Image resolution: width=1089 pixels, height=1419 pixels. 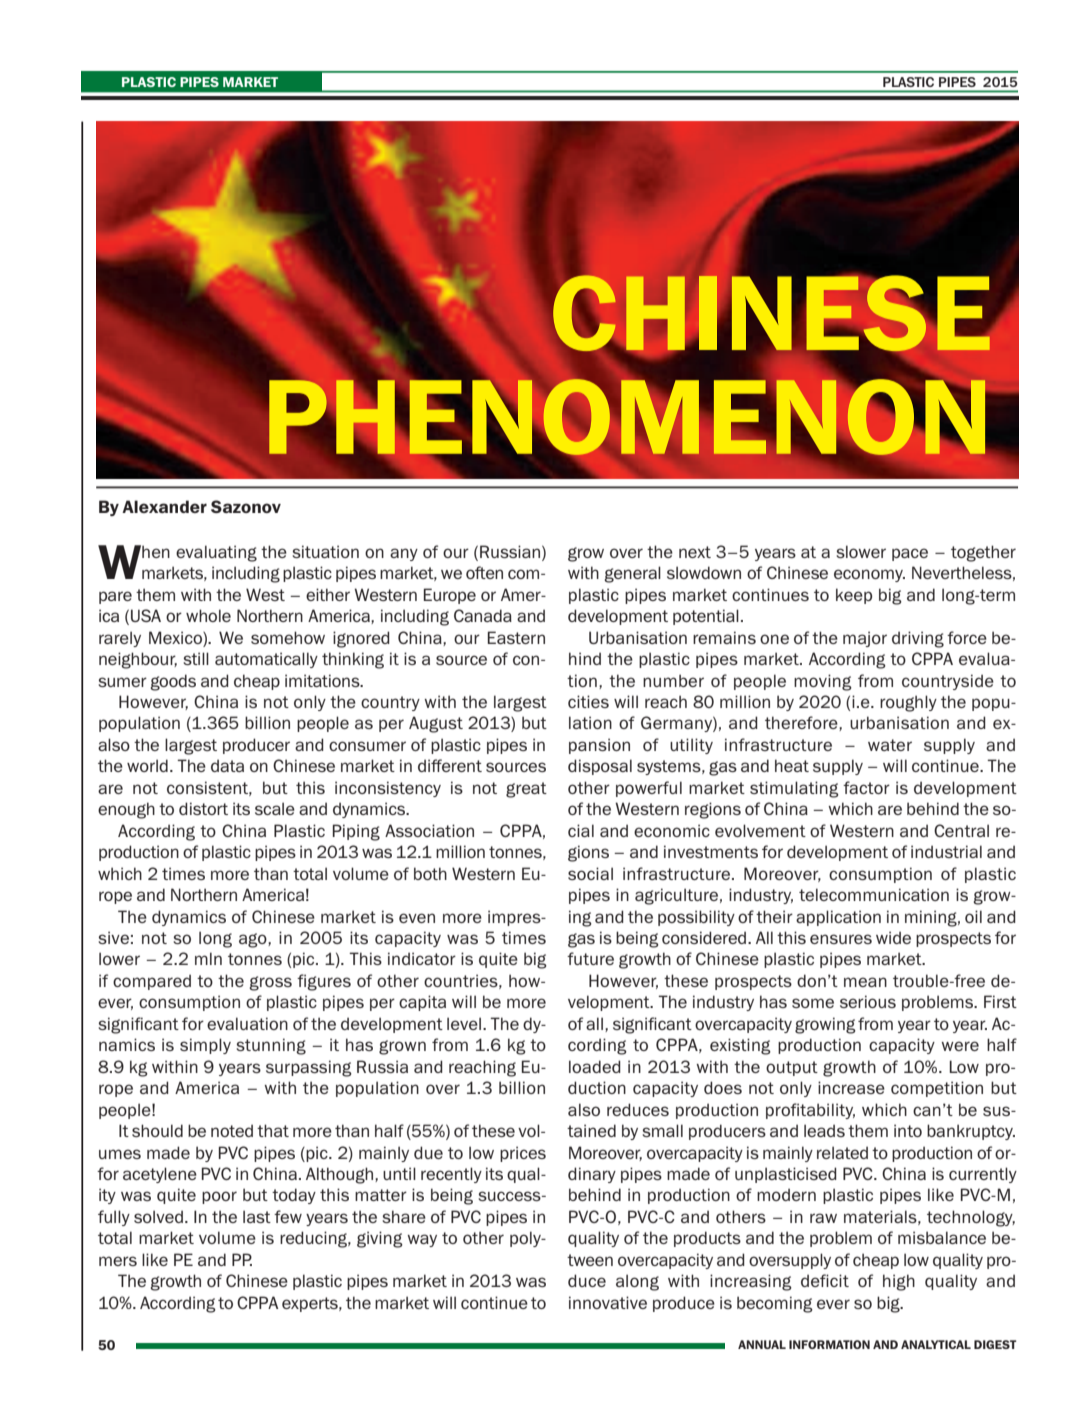 What do you see at coordinates (910, 554) in the document?
I see `pace` at bounding box center [910, 554].
